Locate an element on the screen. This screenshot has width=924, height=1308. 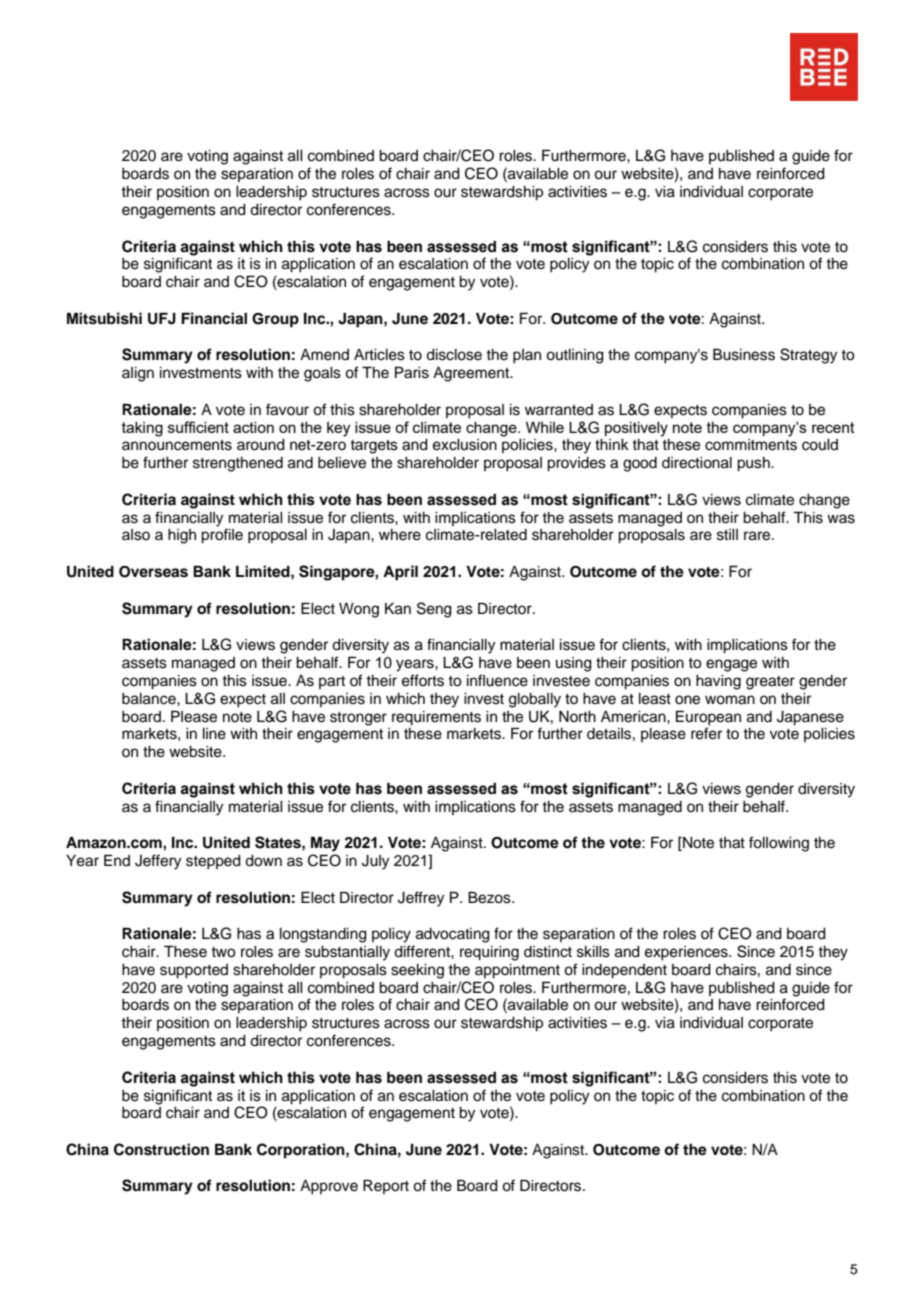
requirements is located at coordinates (436, 718).
